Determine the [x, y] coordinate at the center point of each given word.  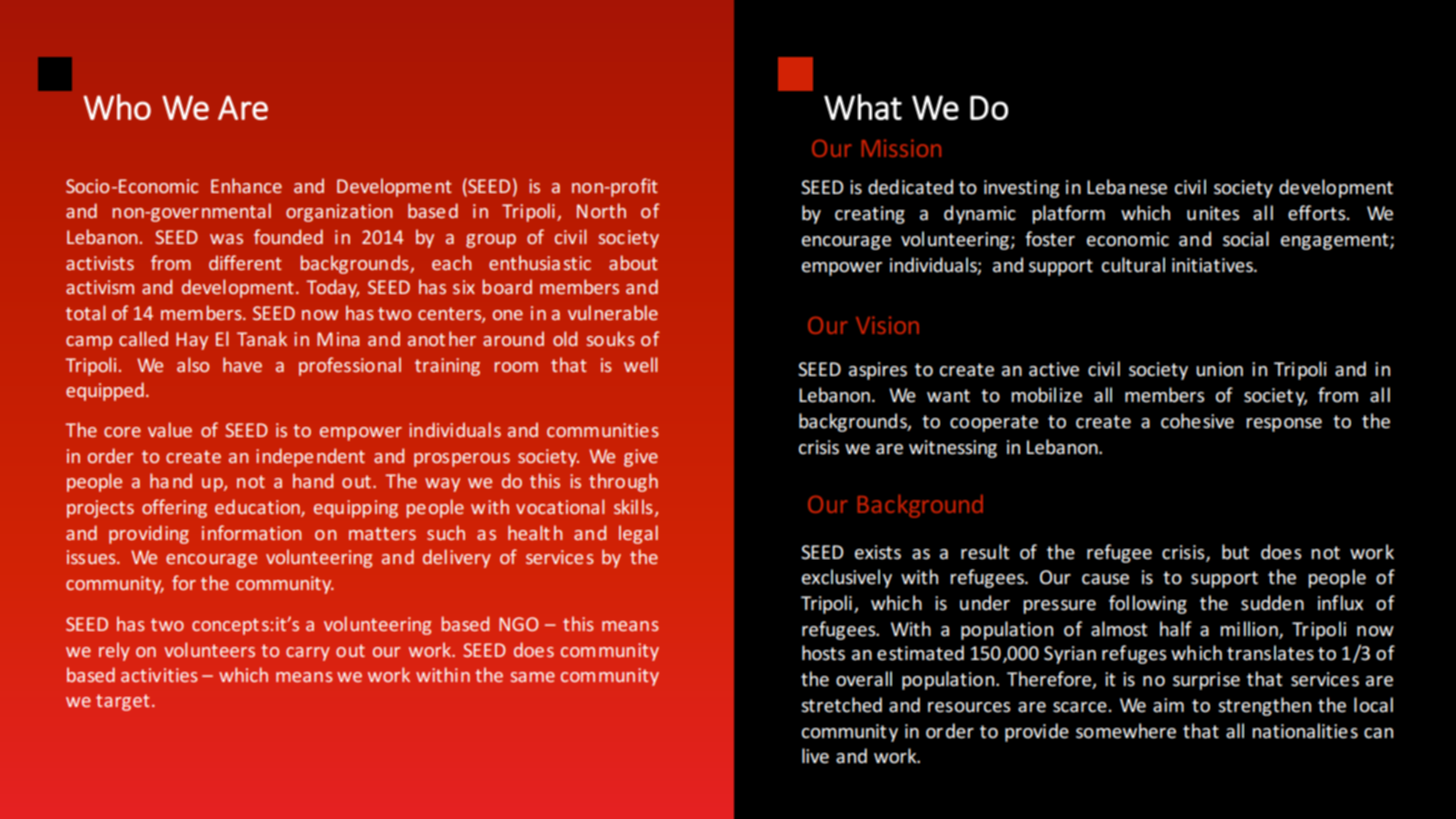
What [863, 107]
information [251, 532]
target [122, 702]
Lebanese [1127, 187]
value [170, 429]
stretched [841, 705]
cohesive [1197, 421]
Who [117, 107]
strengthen [1264, 706]
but [1235, 552]
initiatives [1213, 265]
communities [603, 430]
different [245, 262]
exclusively [847, 578]
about [633, 262]
